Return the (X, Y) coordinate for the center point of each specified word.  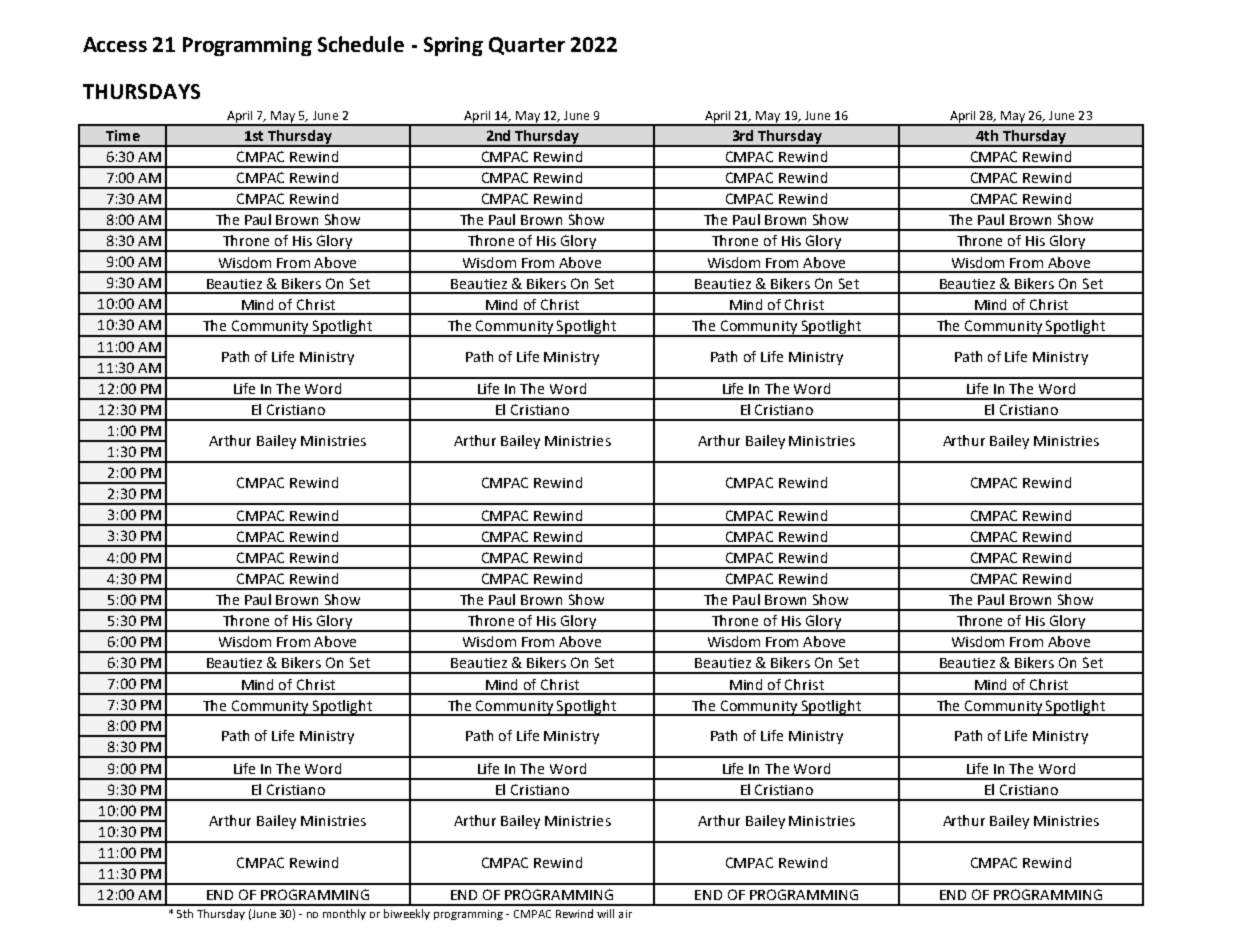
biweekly (407, 914)
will (605, 913)
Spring (453, 46)
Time (123, 135)
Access (115, 44)
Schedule (361, 44)
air (625, 914)
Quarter (527, 46)
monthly (344, 914)
